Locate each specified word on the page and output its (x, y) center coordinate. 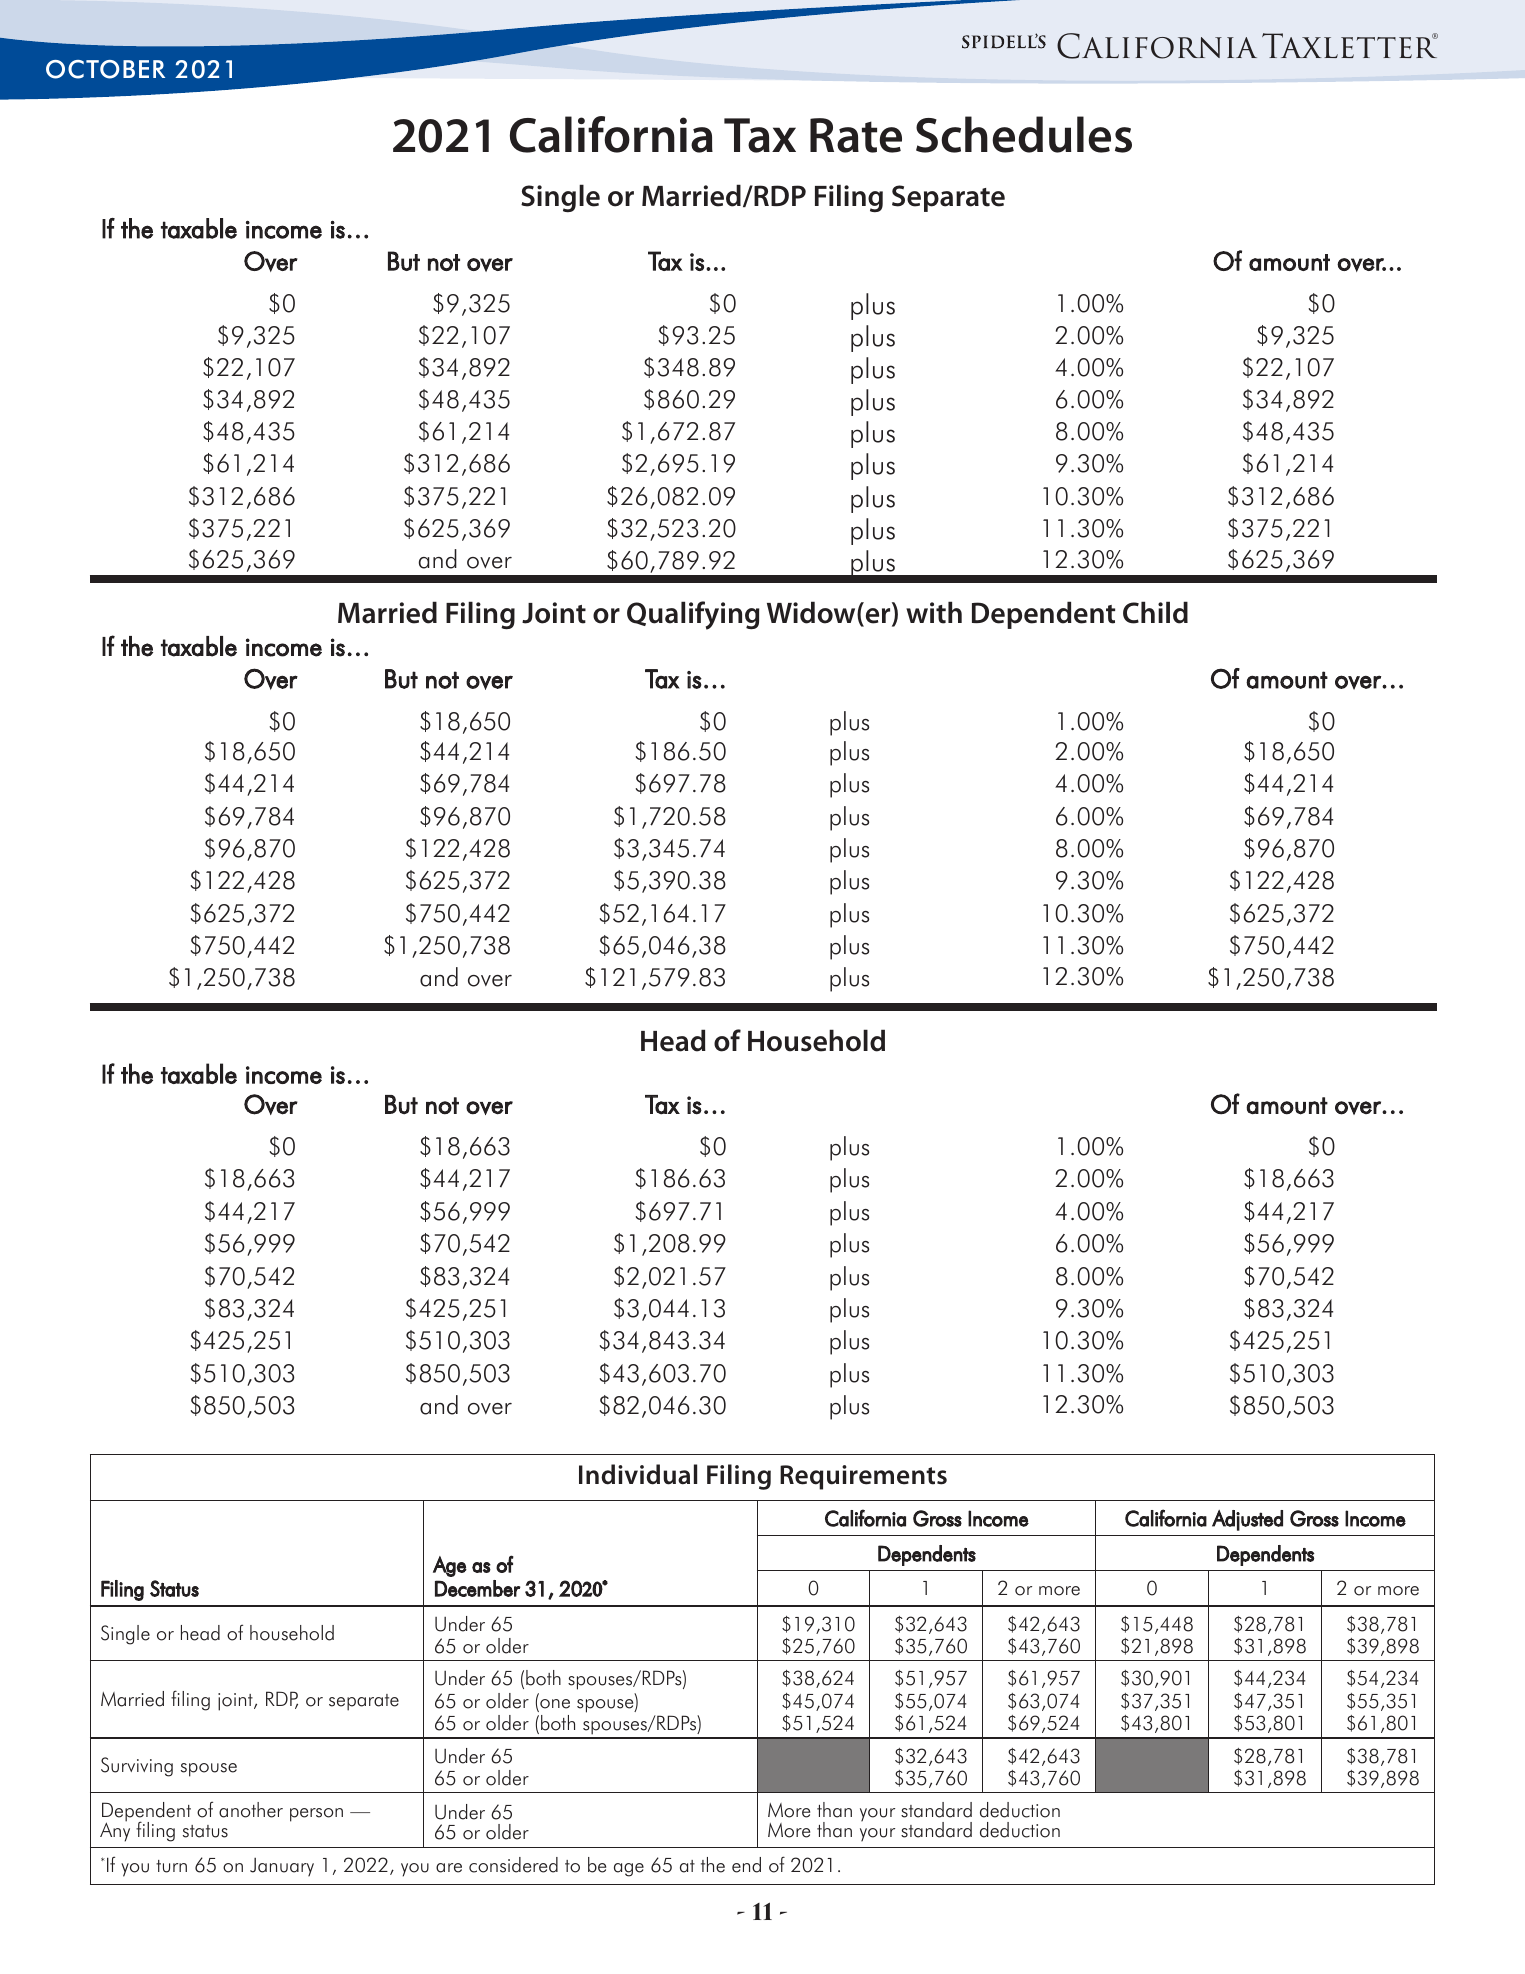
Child (1155, 612)
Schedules (1024, 134)
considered (513, 1865)
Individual (638, 1474)
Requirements (863, 1477)
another (251, 1810)
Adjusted (1247, 1520)
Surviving (137, 1767)
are (449, 1868)
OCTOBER (105, 69)
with (934, 612)
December (478, 1588)
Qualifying (693, 615)
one (554, 1705)
